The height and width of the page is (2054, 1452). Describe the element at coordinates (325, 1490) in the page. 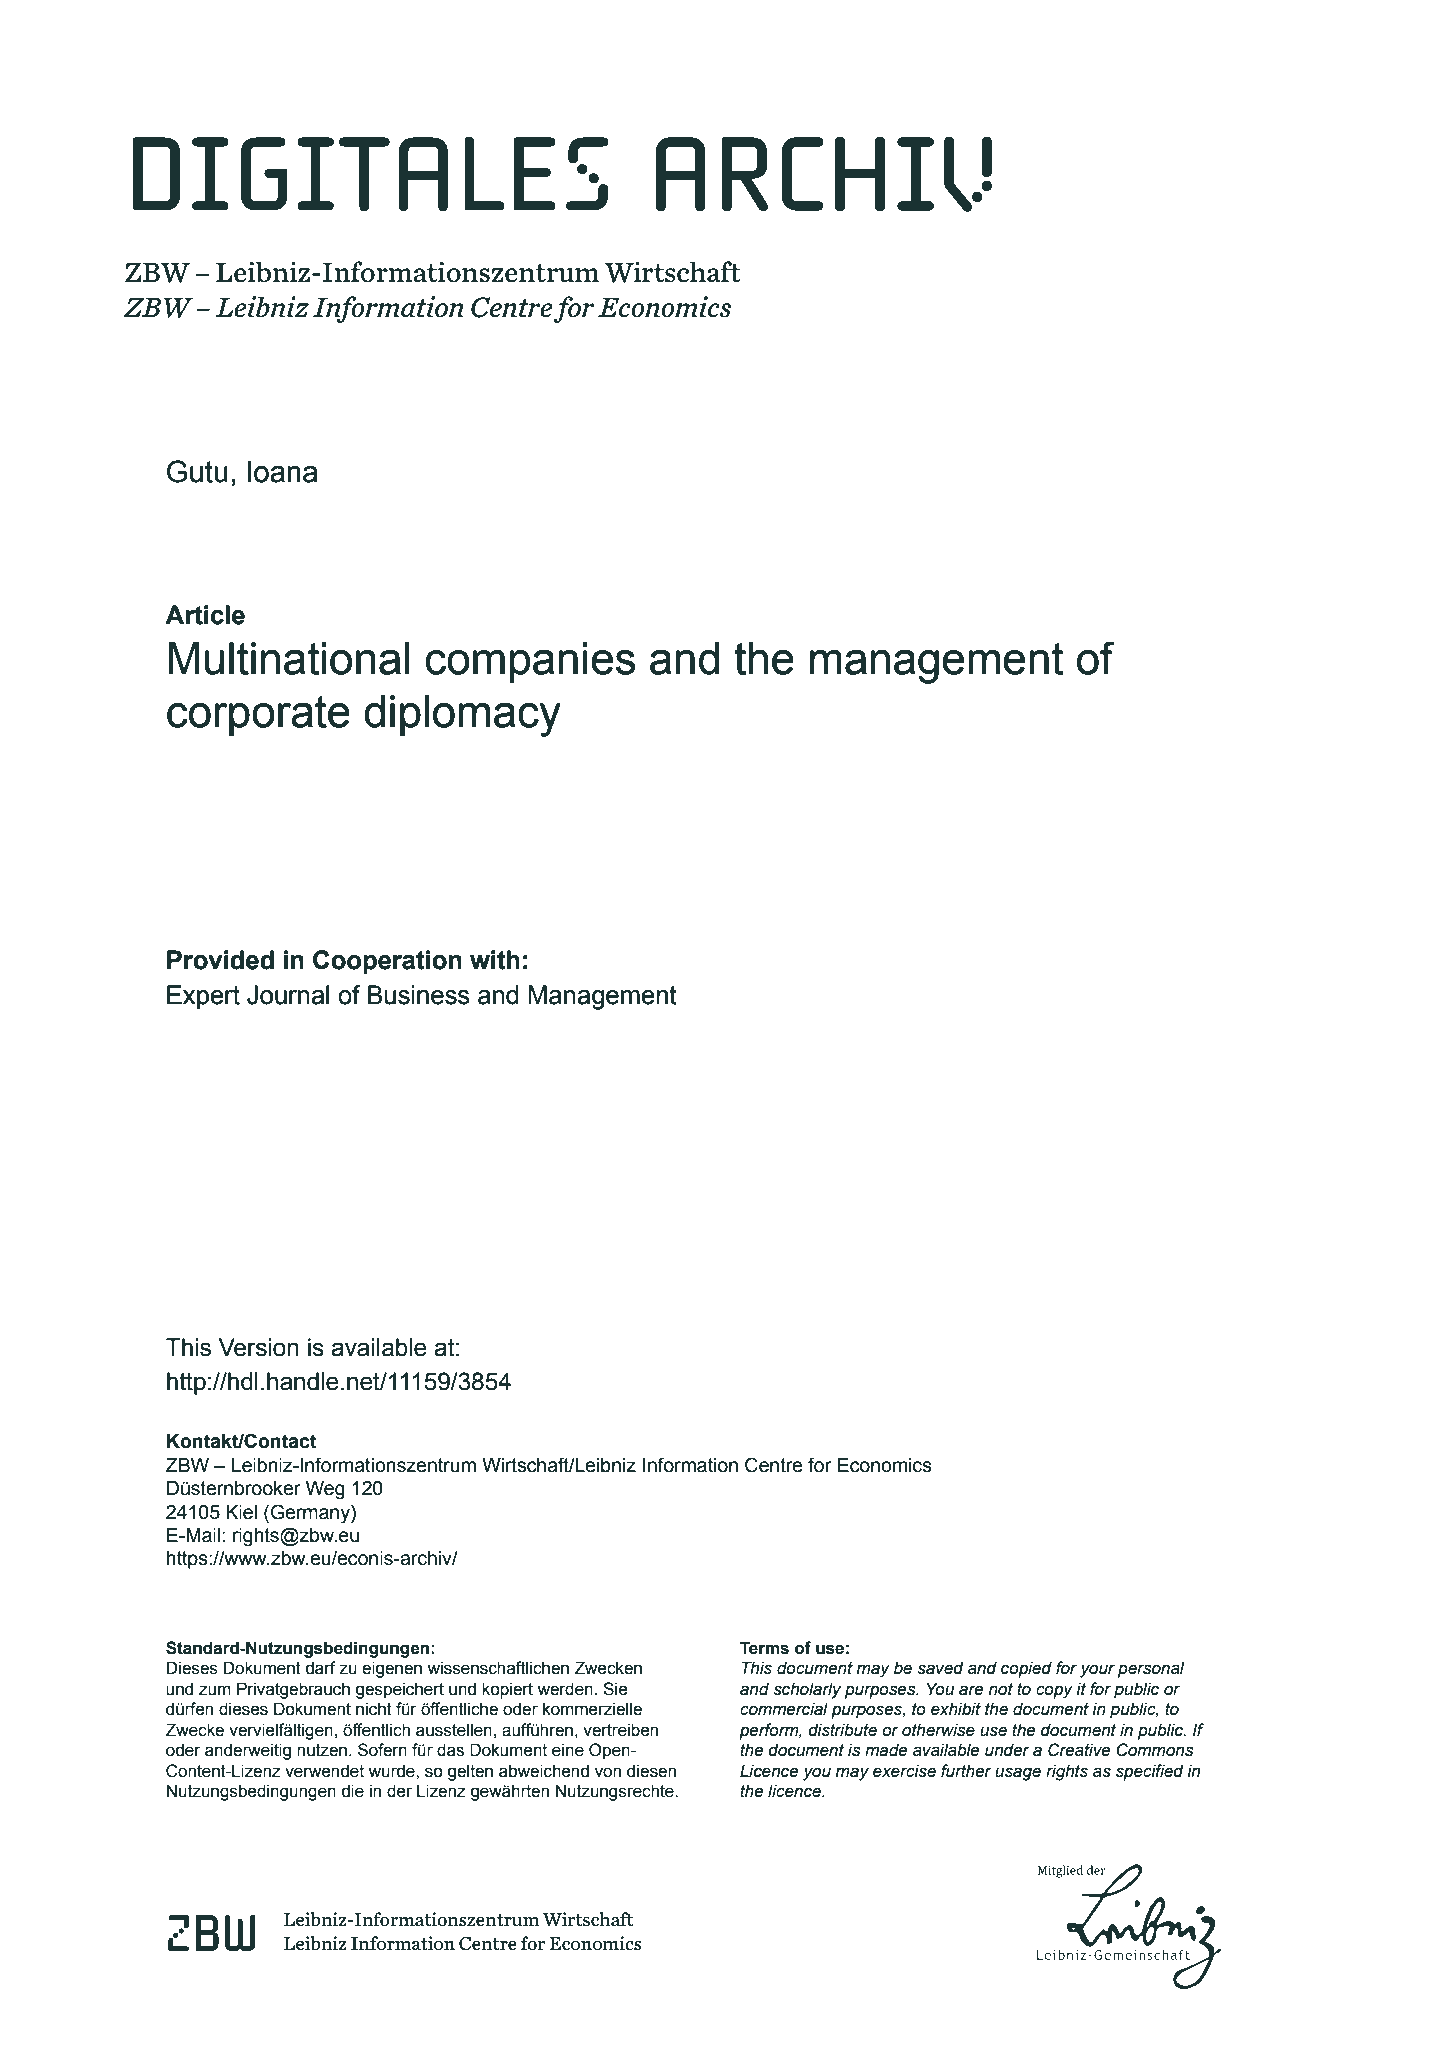

I see `Weg` at that location.
